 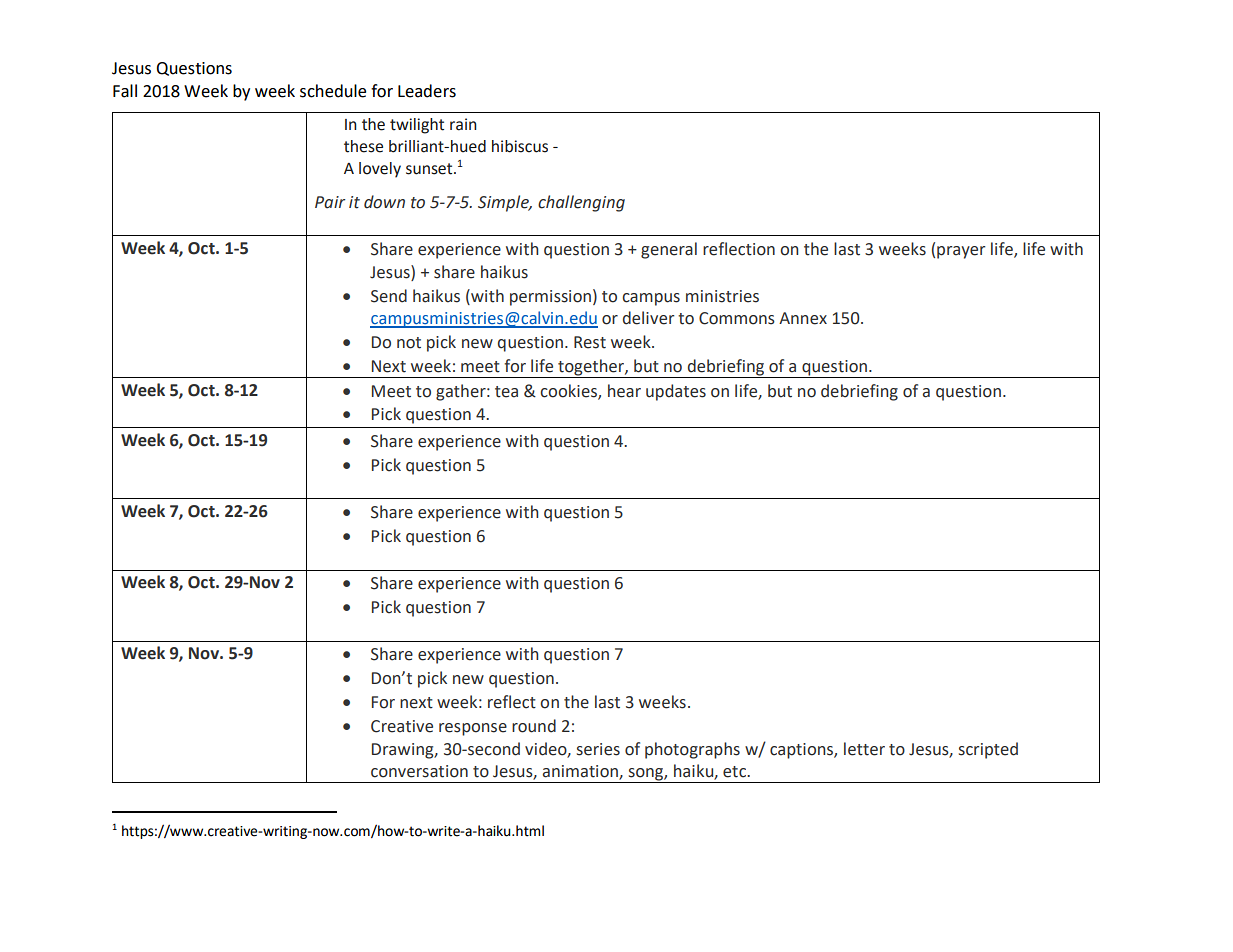 What do you see at coordinates (676, 392) in the image?
I see `updates` at bounding box center [676, 392].
